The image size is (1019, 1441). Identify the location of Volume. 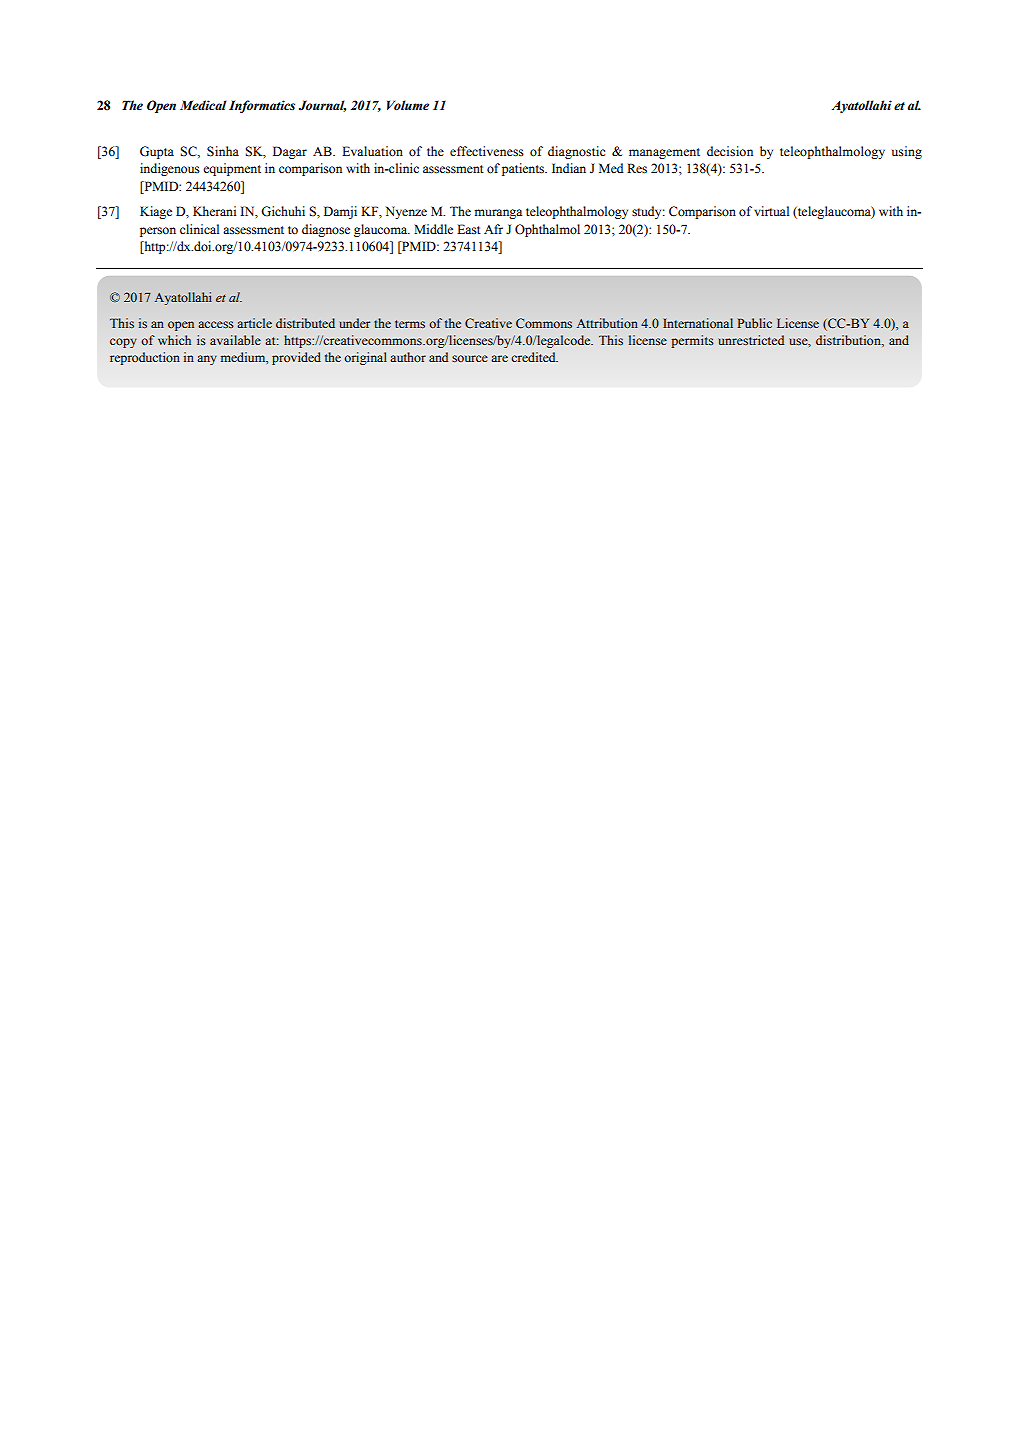
(408, 105).
